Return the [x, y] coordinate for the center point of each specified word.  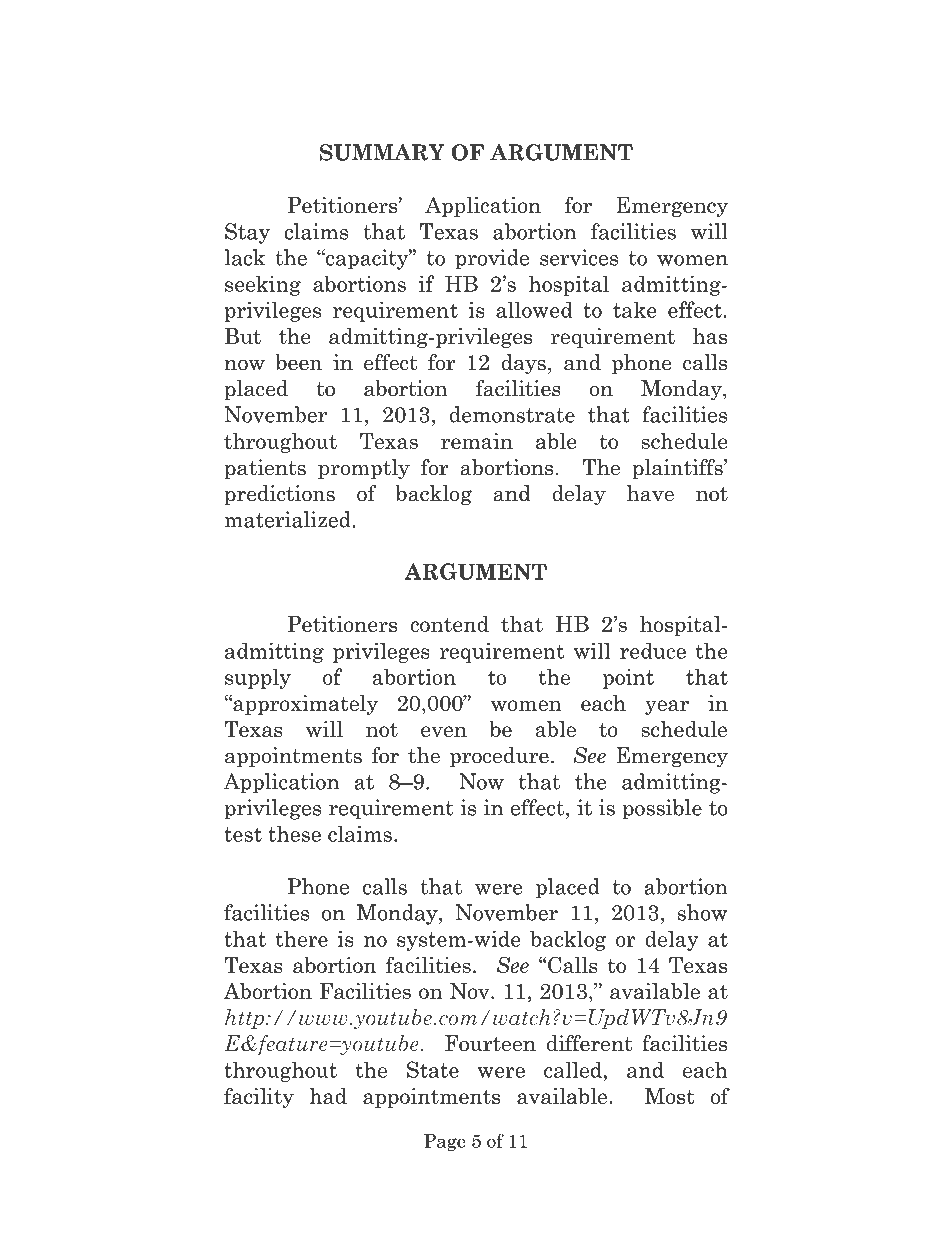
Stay [247, 233]
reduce [653, 650]
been [299, 362]
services [579, 257]
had [328, 1096]
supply [258, 678]
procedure [499, 757]
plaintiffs [679, 469]
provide [492, 259]
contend [449, 624]
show [702, 912]
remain [477, 441]
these [294, 833]
